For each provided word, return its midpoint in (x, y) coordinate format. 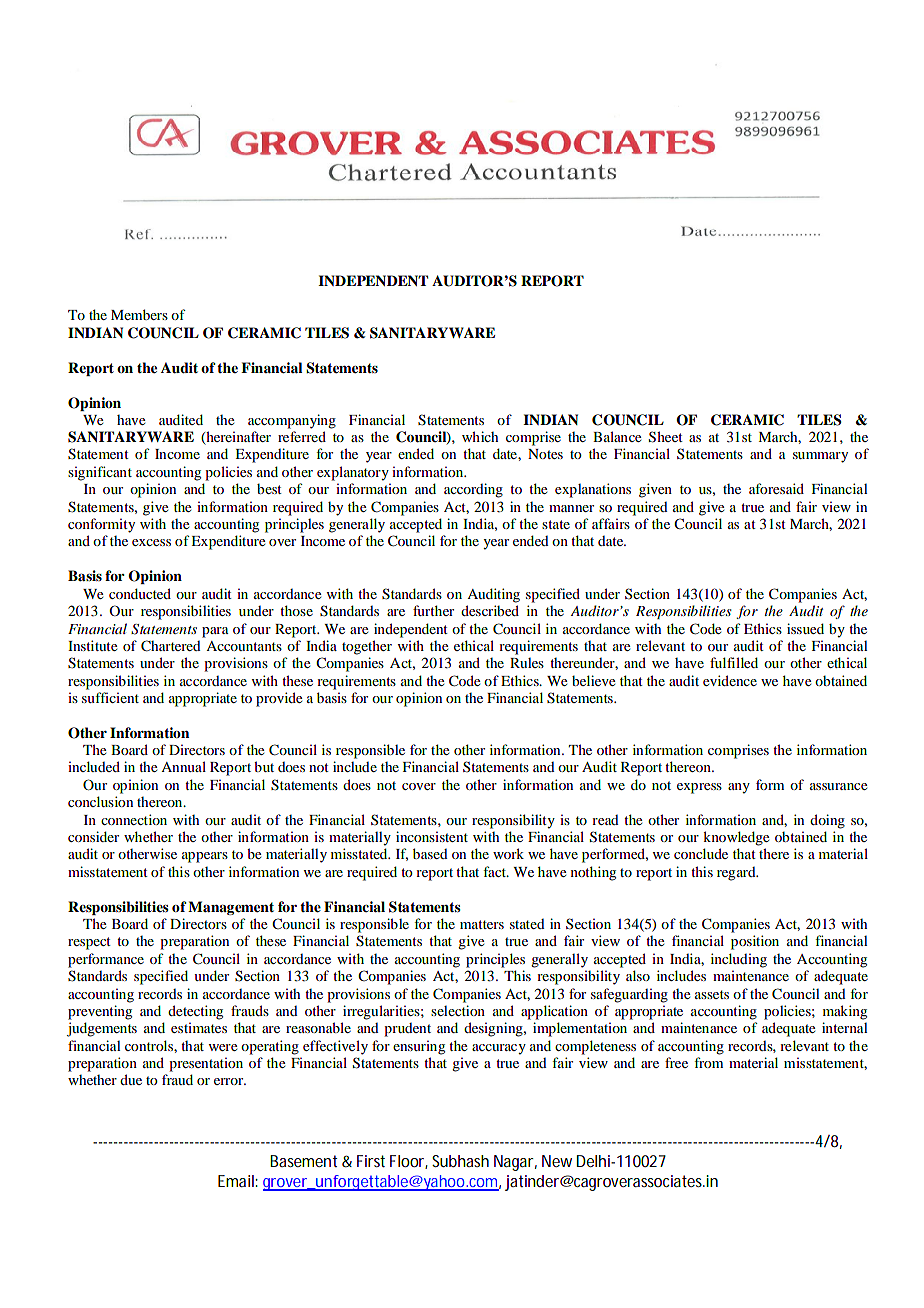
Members (139, 314)
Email (237, 1181)
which (480, 436)
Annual (183, 766)
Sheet (666, 437)
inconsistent (432, 836)
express (699, 788)
